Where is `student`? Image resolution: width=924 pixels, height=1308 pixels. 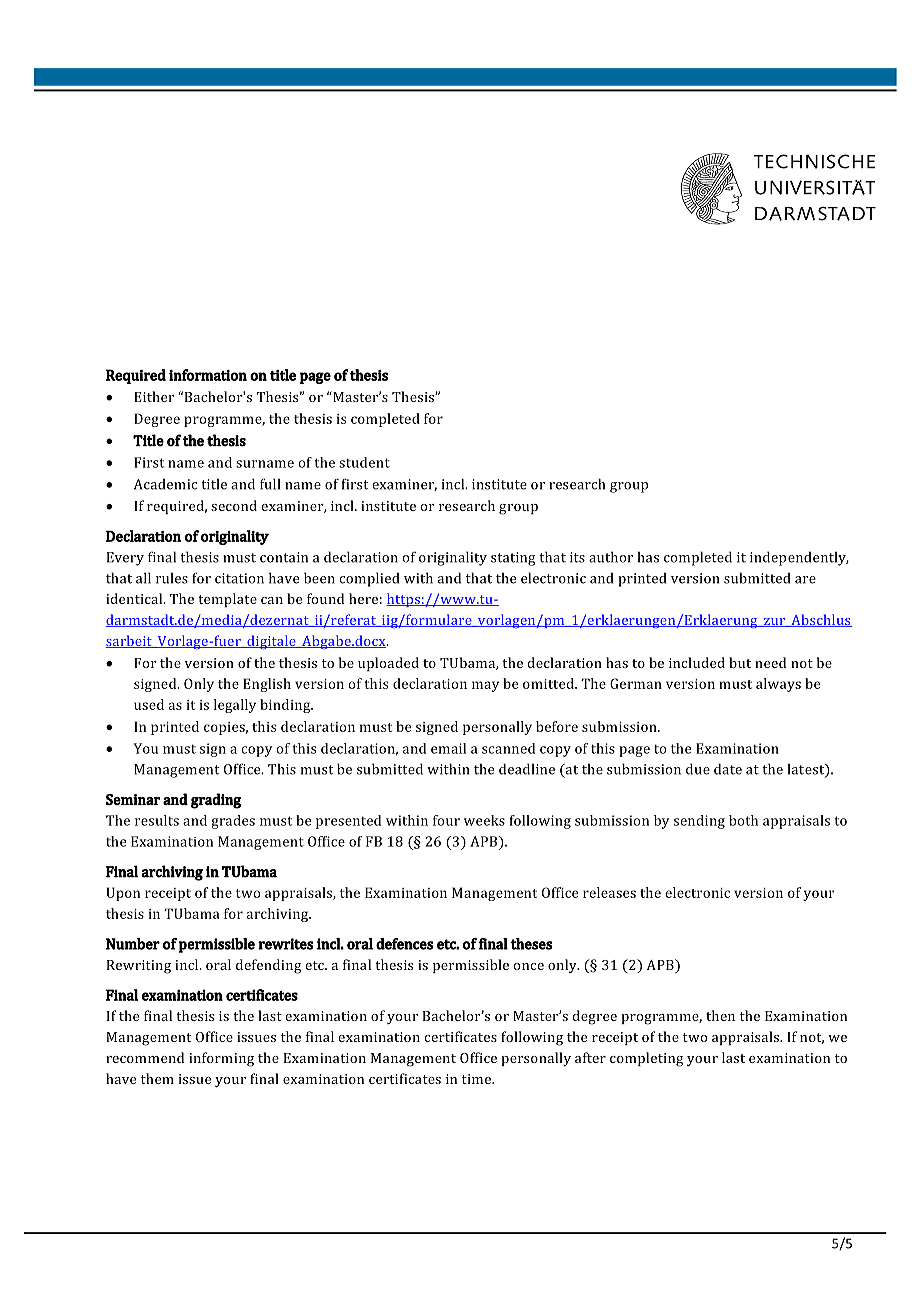
student is located at coordinates (364, 462).
